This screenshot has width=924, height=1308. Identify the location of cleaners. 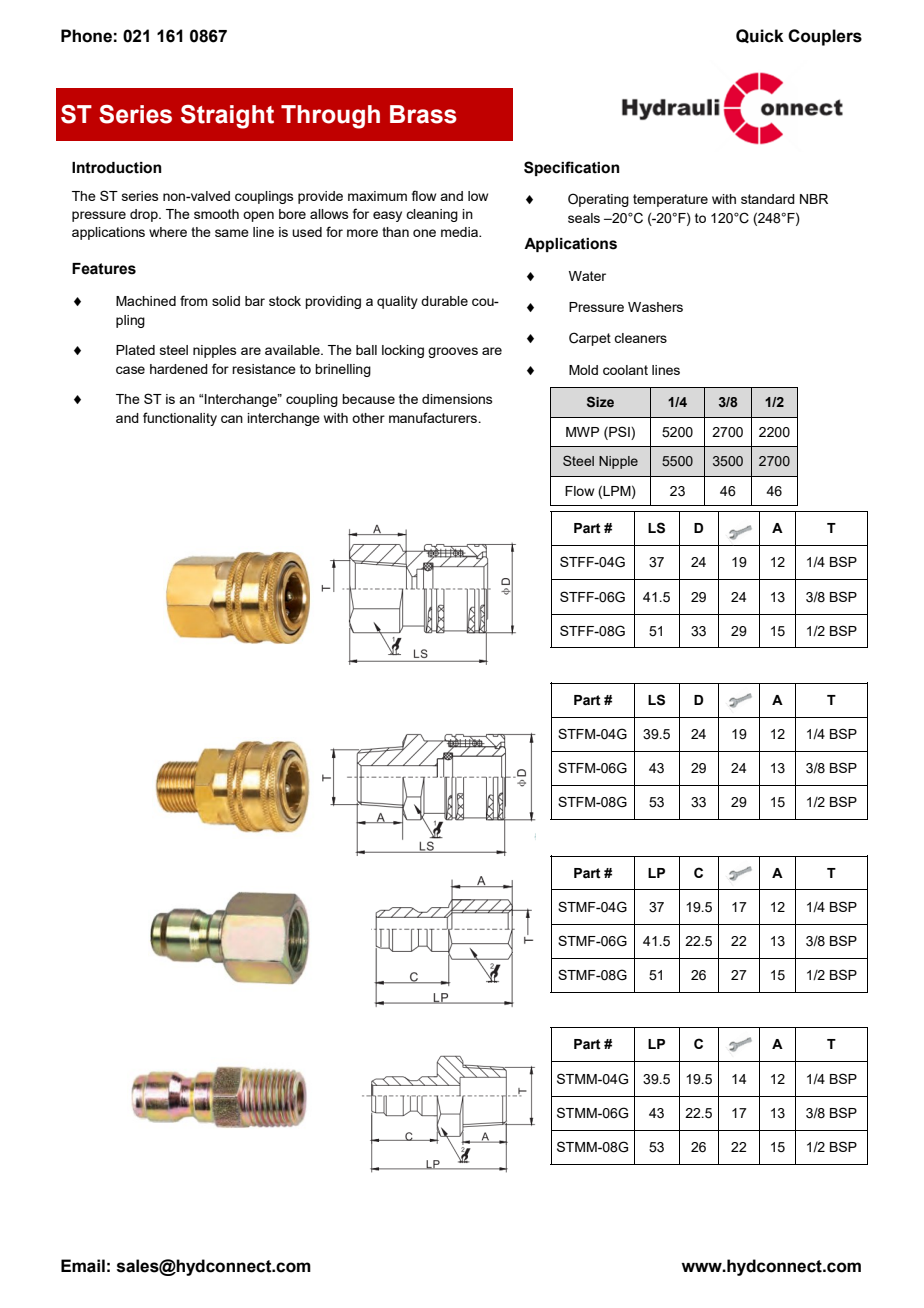
(640, 338).
